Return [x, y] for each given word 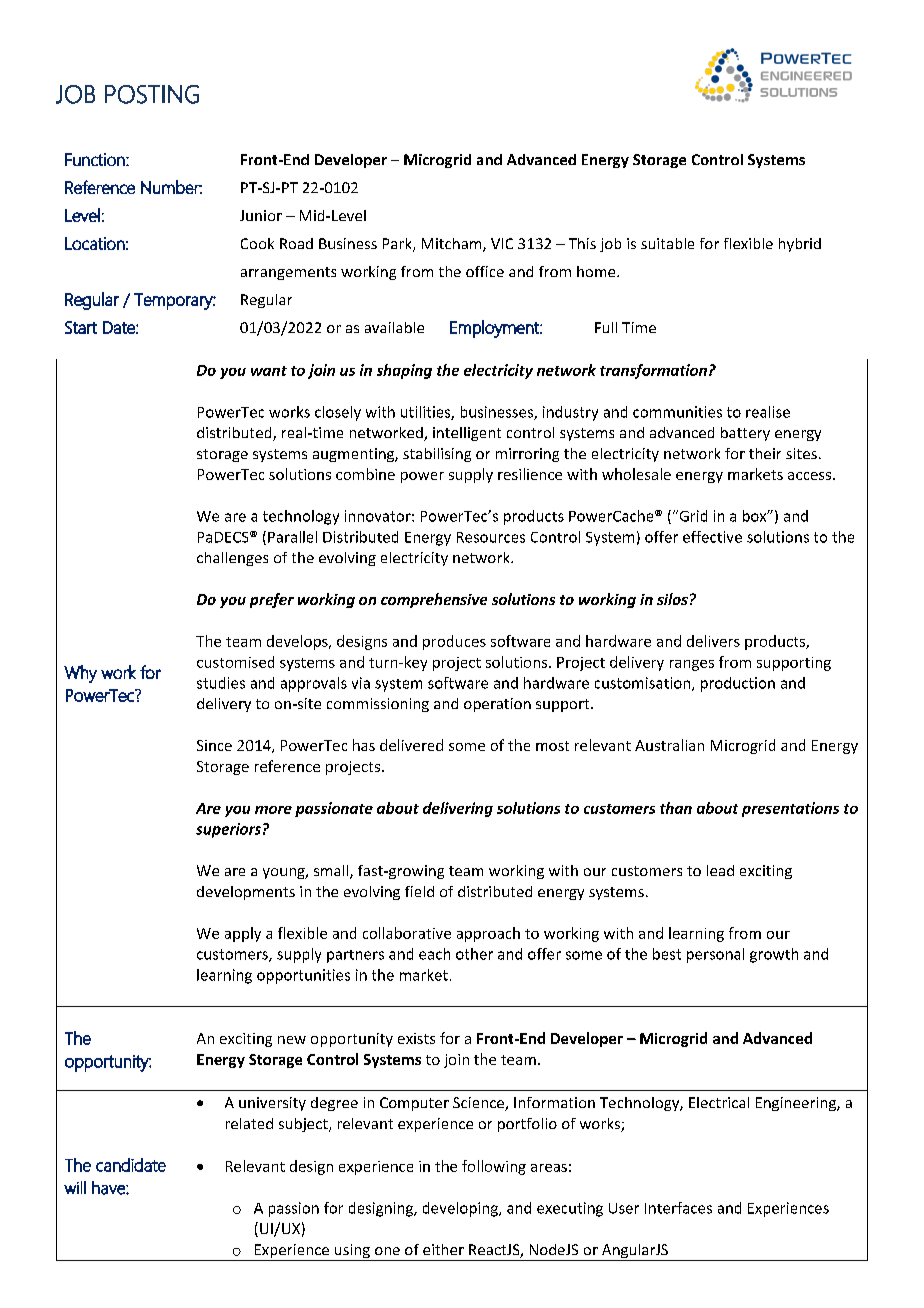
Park [398, 245]
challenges [232, 559]
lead [720, 870]
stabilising [437, 455]
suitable [667, 243]
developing [461, 1209]
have [109, 1188]
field [419, 891]
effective [712, 537]
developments [246, 893]
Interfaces [678, 1208]
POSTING [152, 94]
